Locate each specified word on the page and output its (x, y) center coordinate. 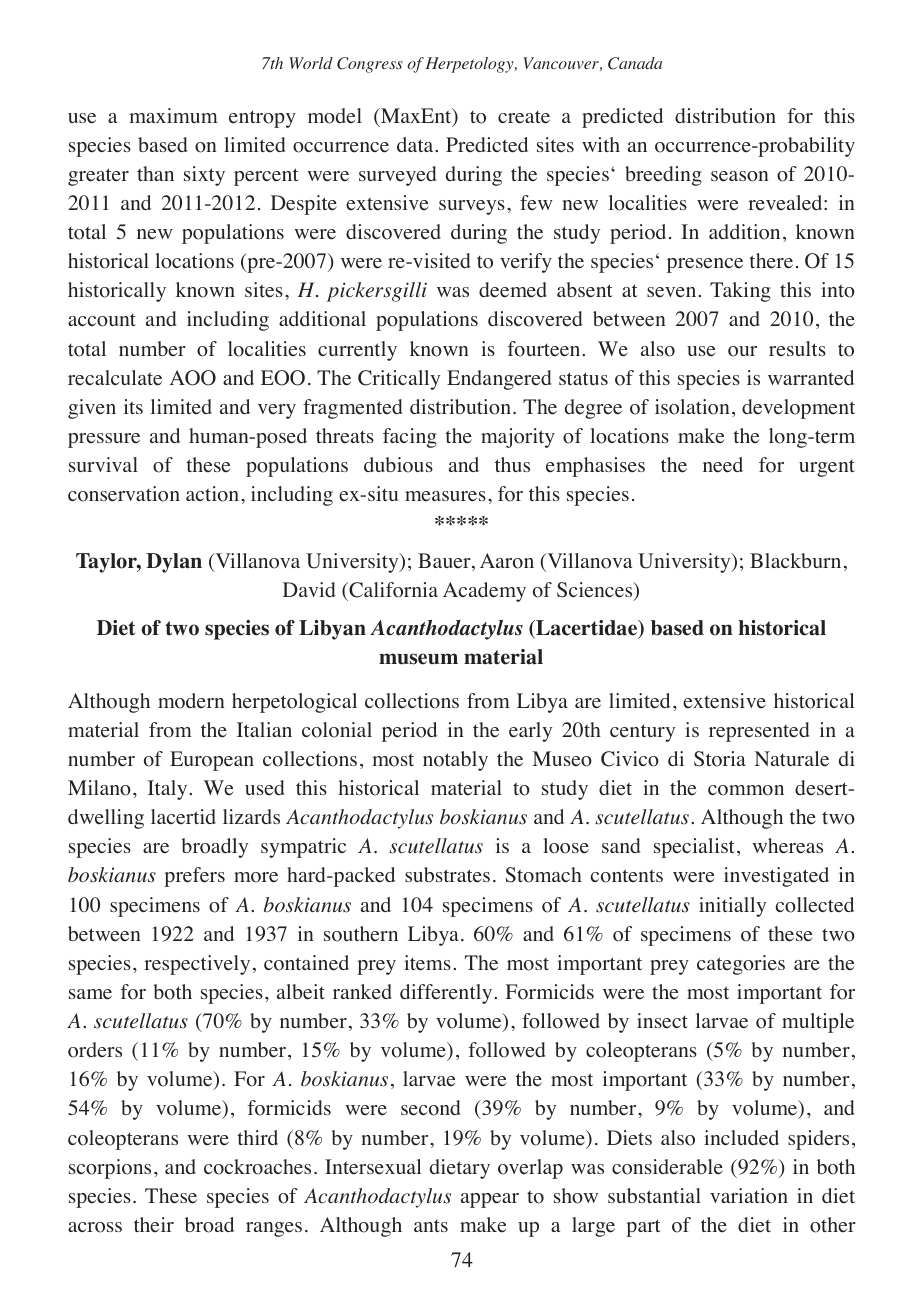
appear (490, 1200)
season (740, 176)
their (154, 1225)
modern (191, 701)
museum (418, 659)
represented (759, 732)
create (524, 117)
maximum (173, 115)
